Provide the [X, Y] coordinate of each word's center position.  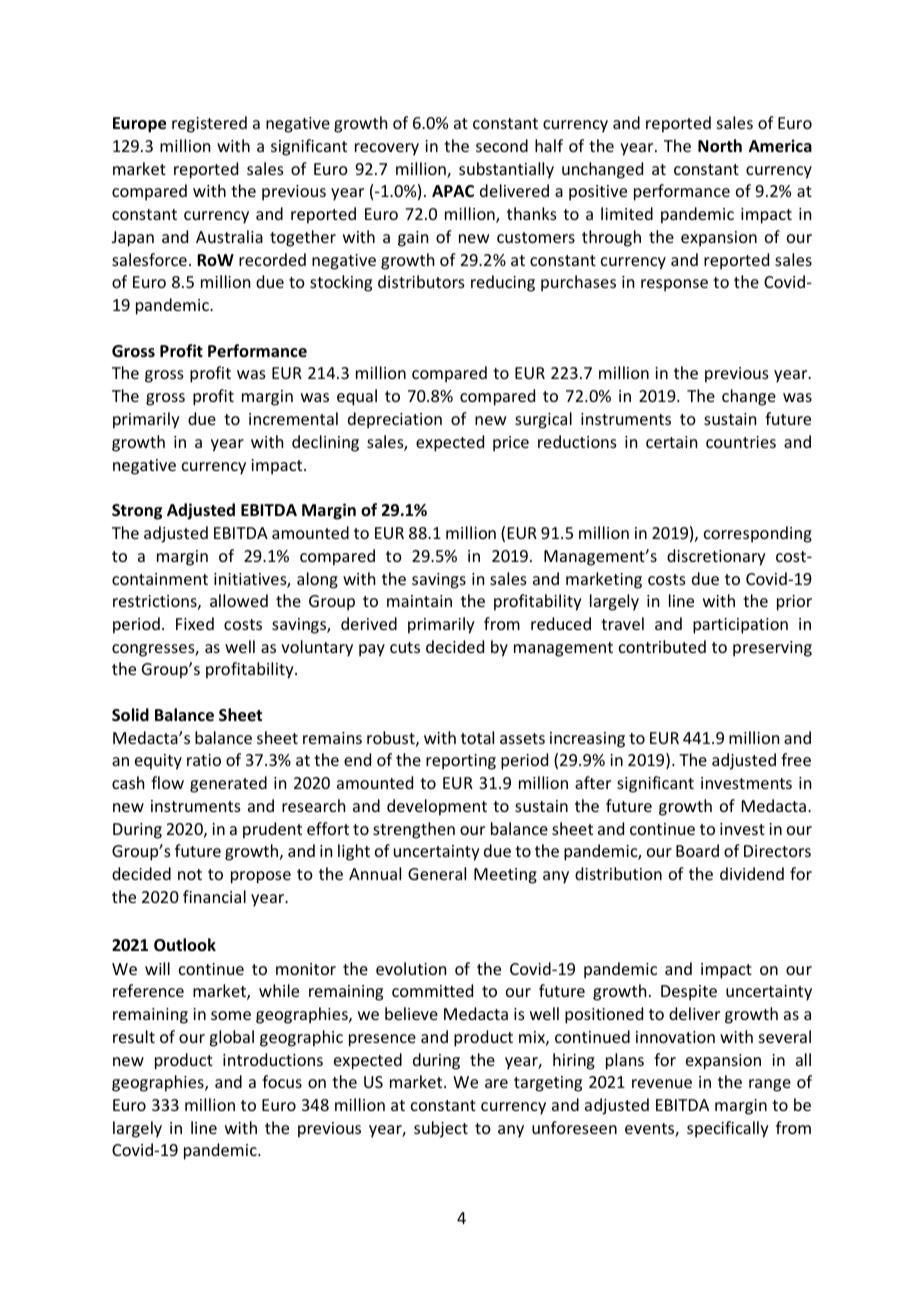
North [720, 146]
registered [209, 124]
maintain [419, 601]
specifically [728, 1129]
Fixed [195, 623]
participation [740, 626]
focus [282, 1081]
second [502, 145]
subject [441, 1129]
